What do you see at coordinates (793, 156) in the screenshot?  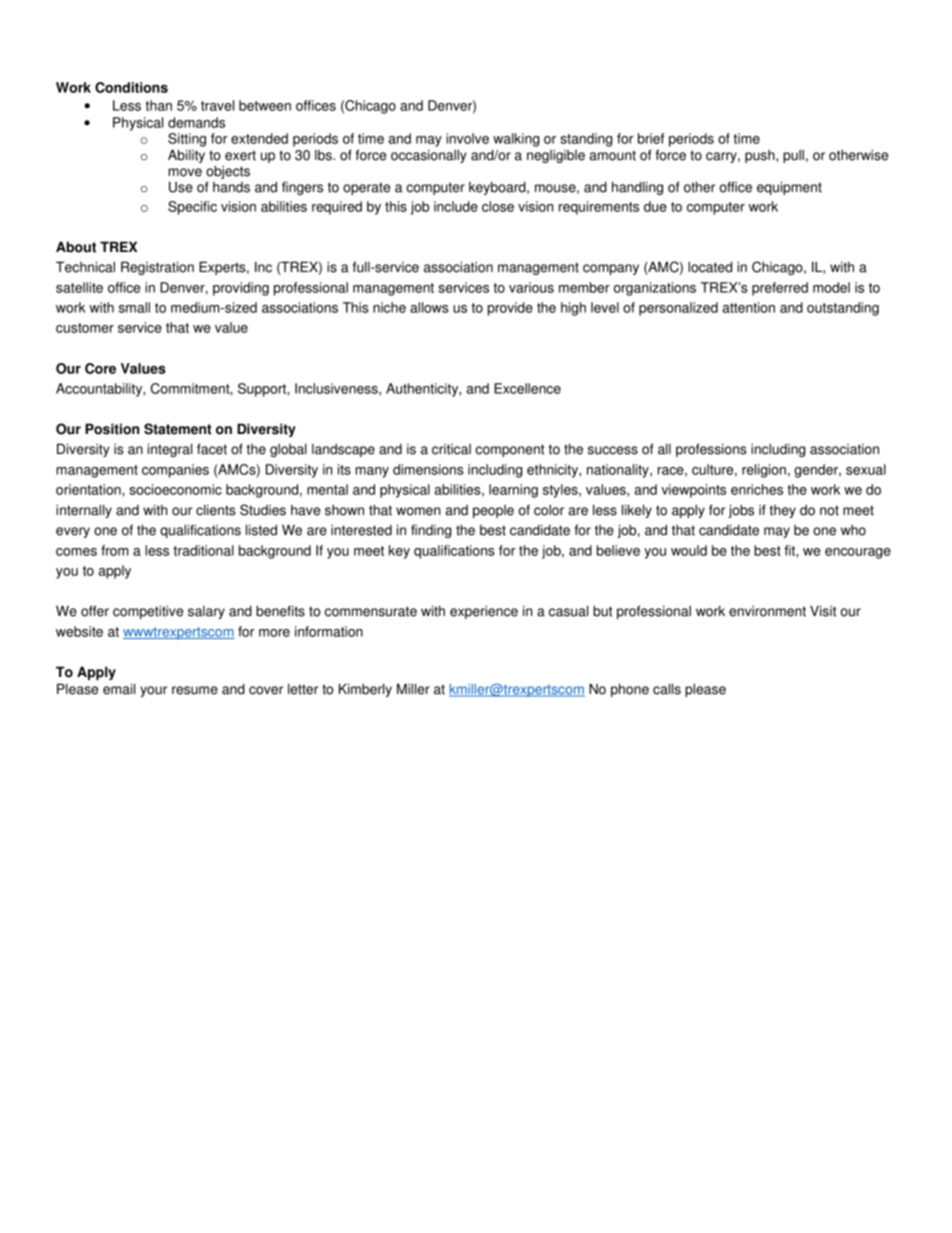 I see `pull` at bounding box center [793, 156].
